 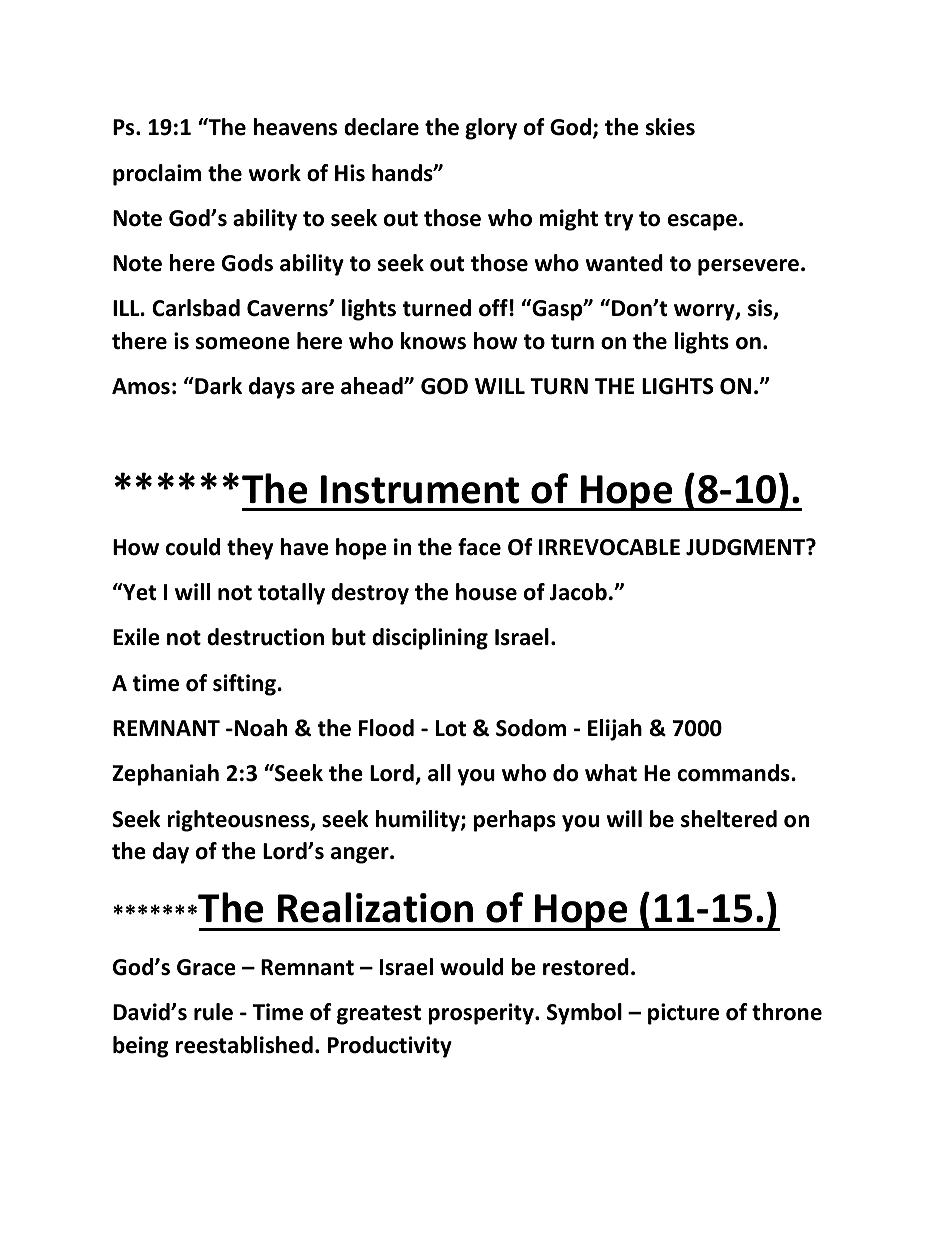 What do you see at coordinates (491, 129) in the image?
I see `glory` at bounding box center [491, 129].
